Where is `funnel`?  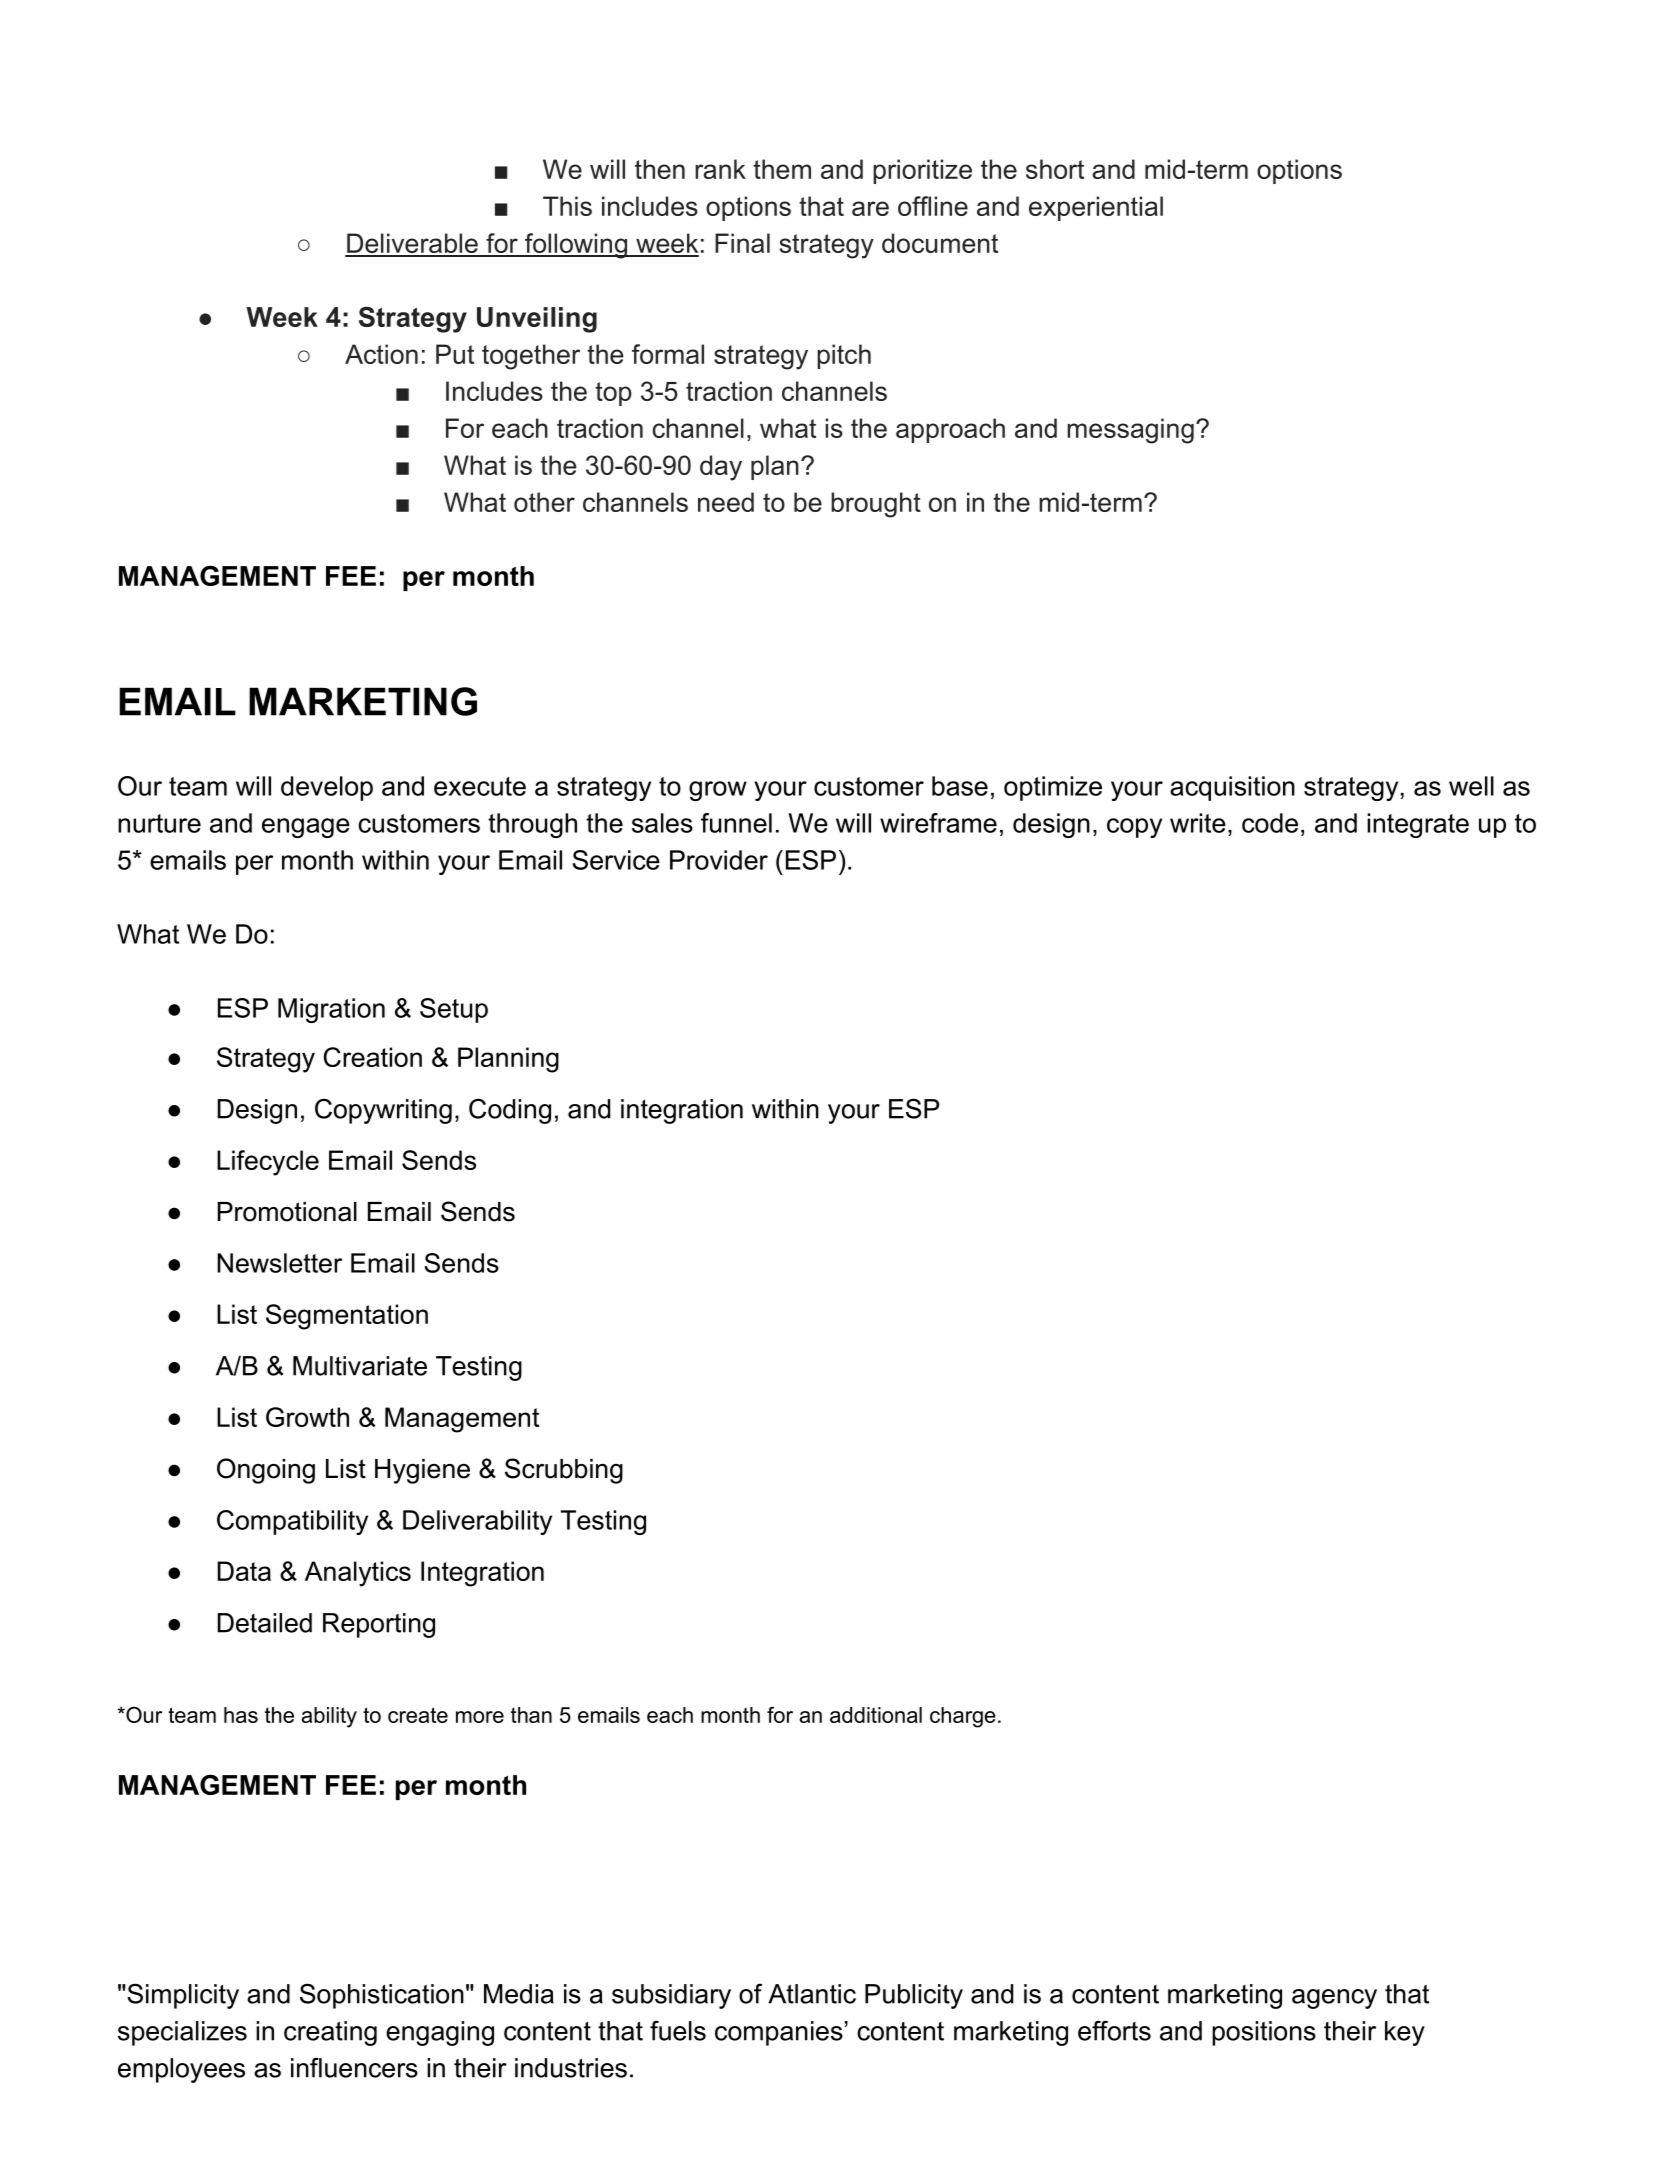 funnel is located at coordinates (736, 823).
